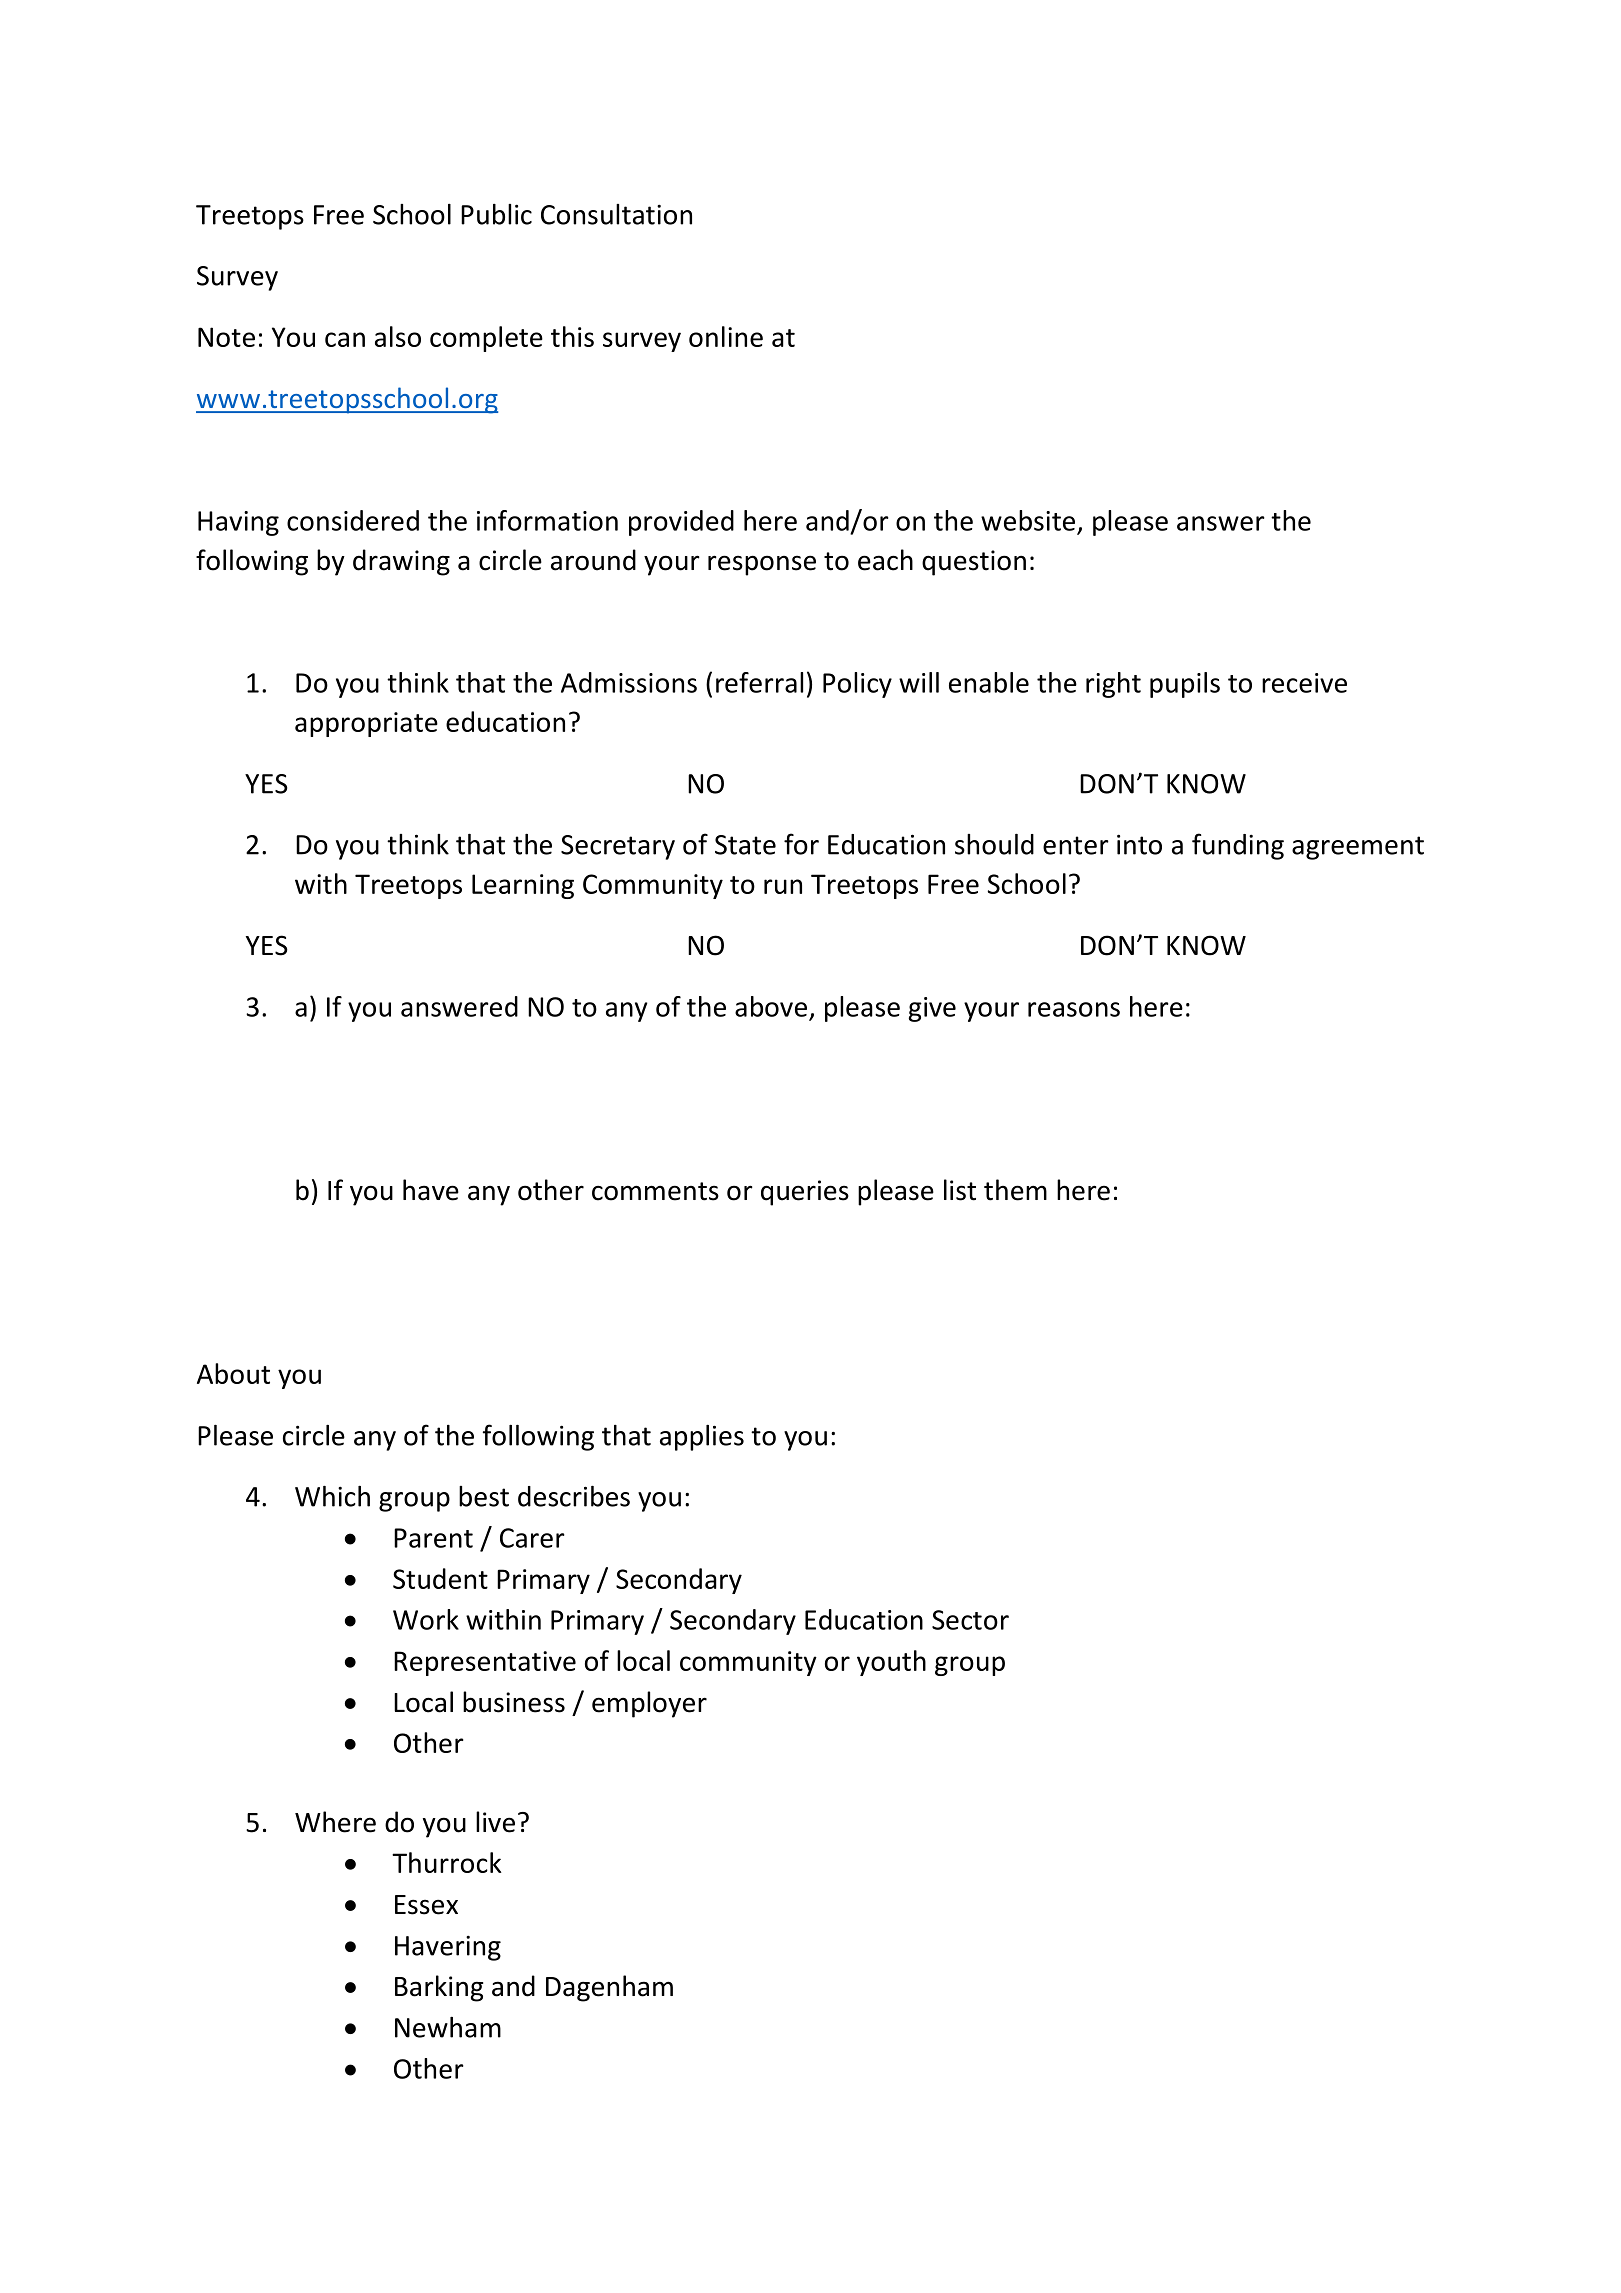  What do you see at coordinates (366, 724) in the screenshot?
I see `appropriate` at bounding box center [366, 724].
